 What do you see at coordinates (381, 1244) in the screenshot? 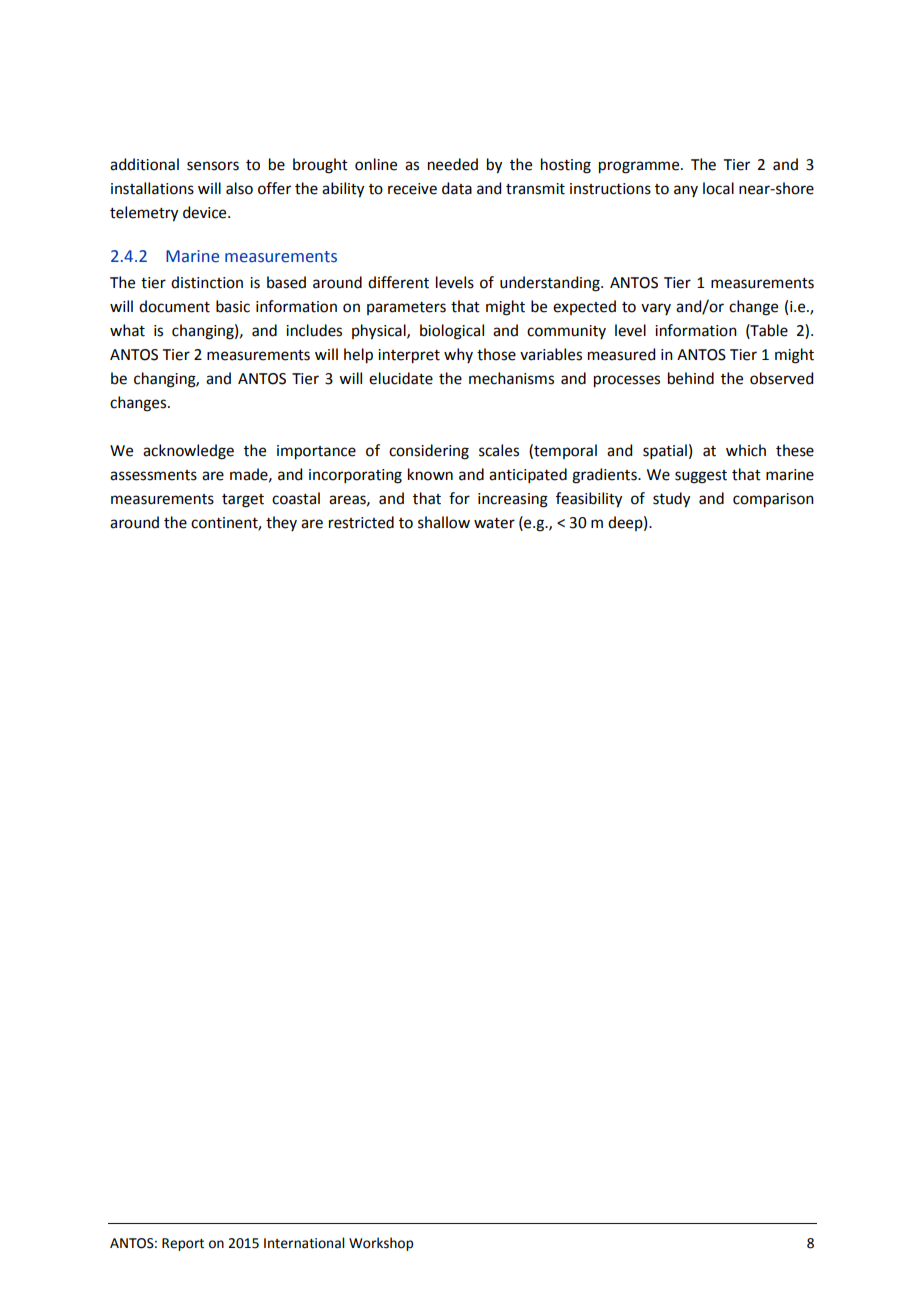
I see `Workshop` at bounding box center [381, 1244].
